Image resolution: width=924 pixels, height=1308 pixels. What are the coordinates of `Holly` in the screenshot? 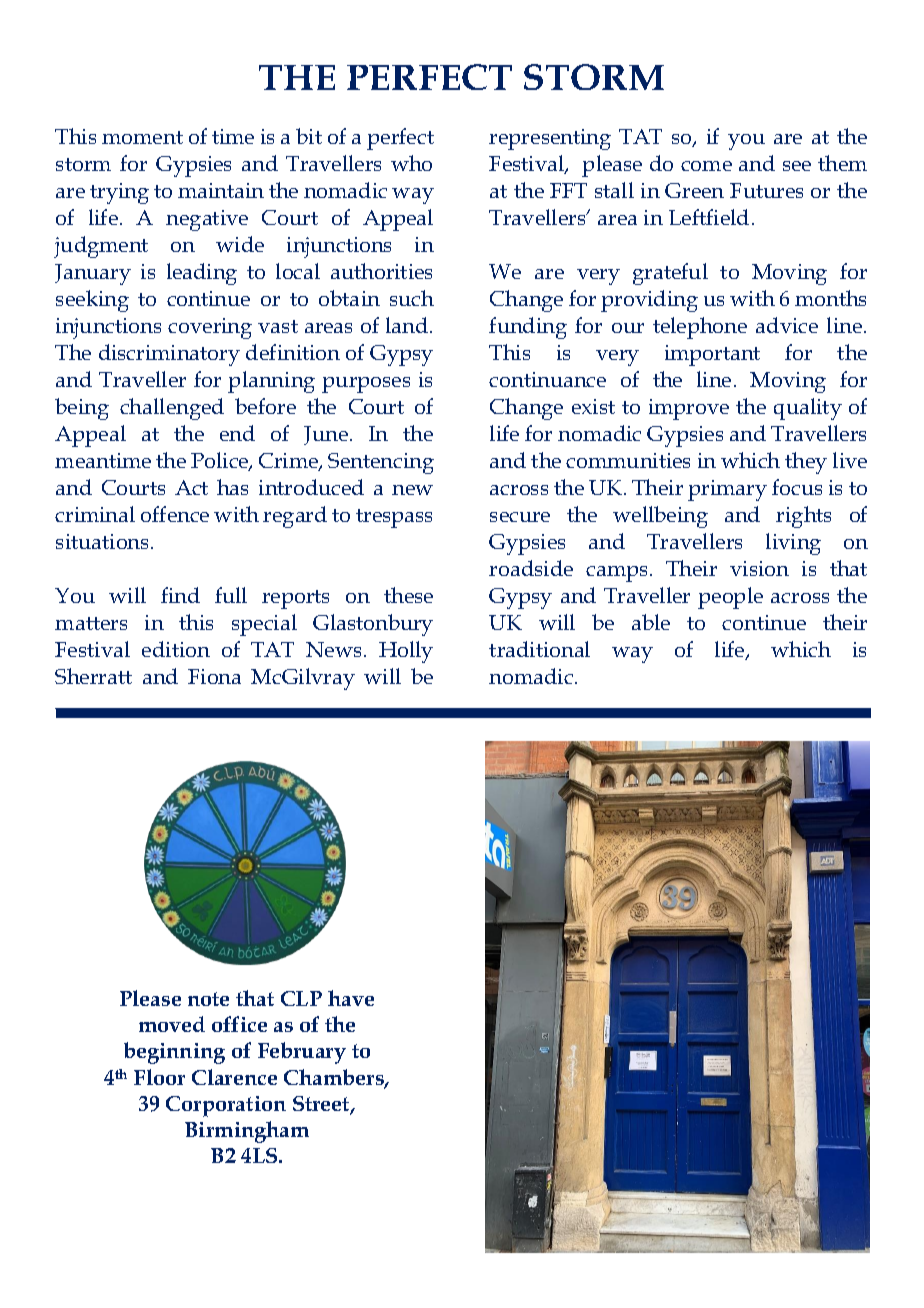 It's located at (406, 652).
